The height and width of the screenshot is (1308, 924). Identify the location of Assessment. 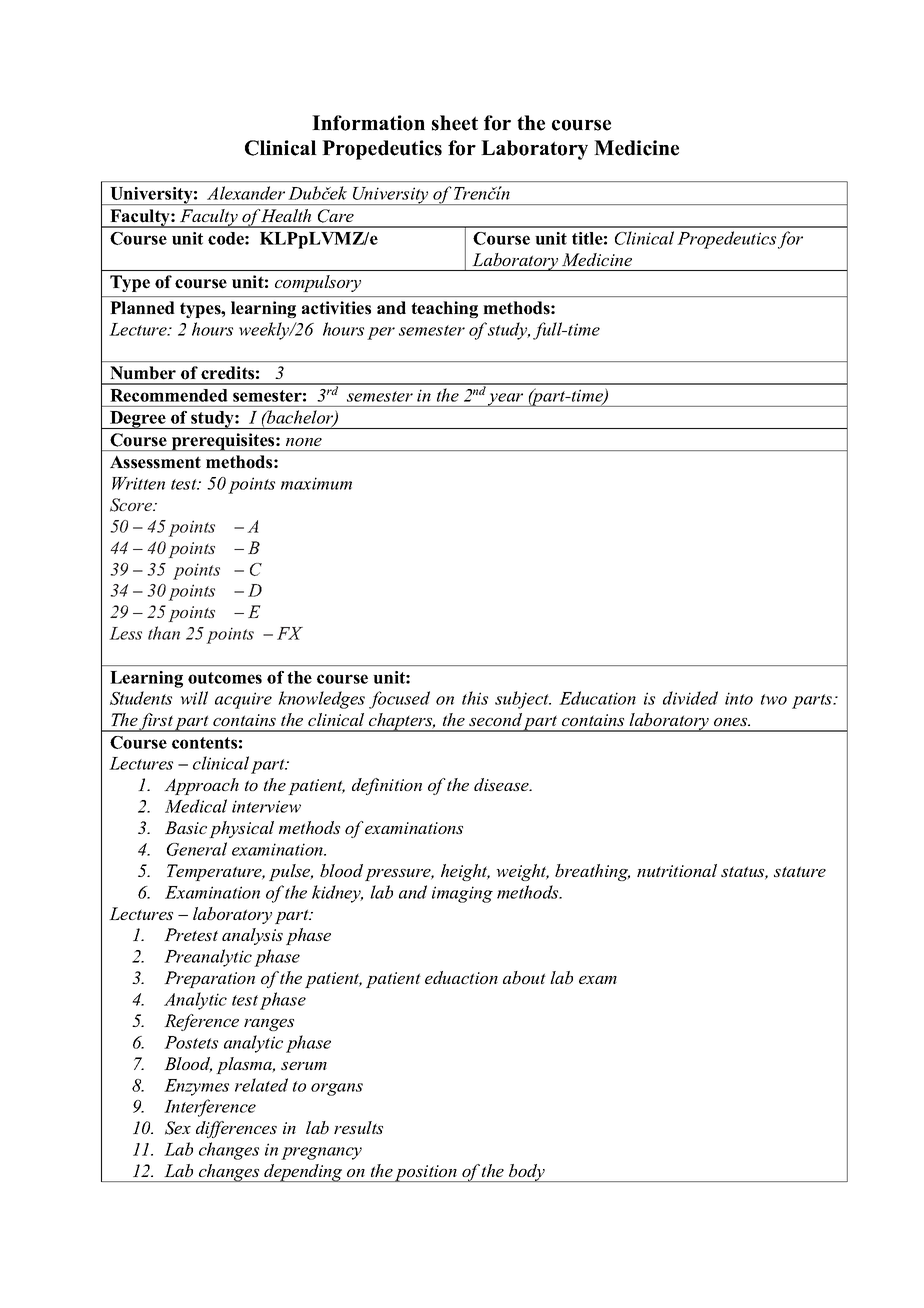
(155, 462).
